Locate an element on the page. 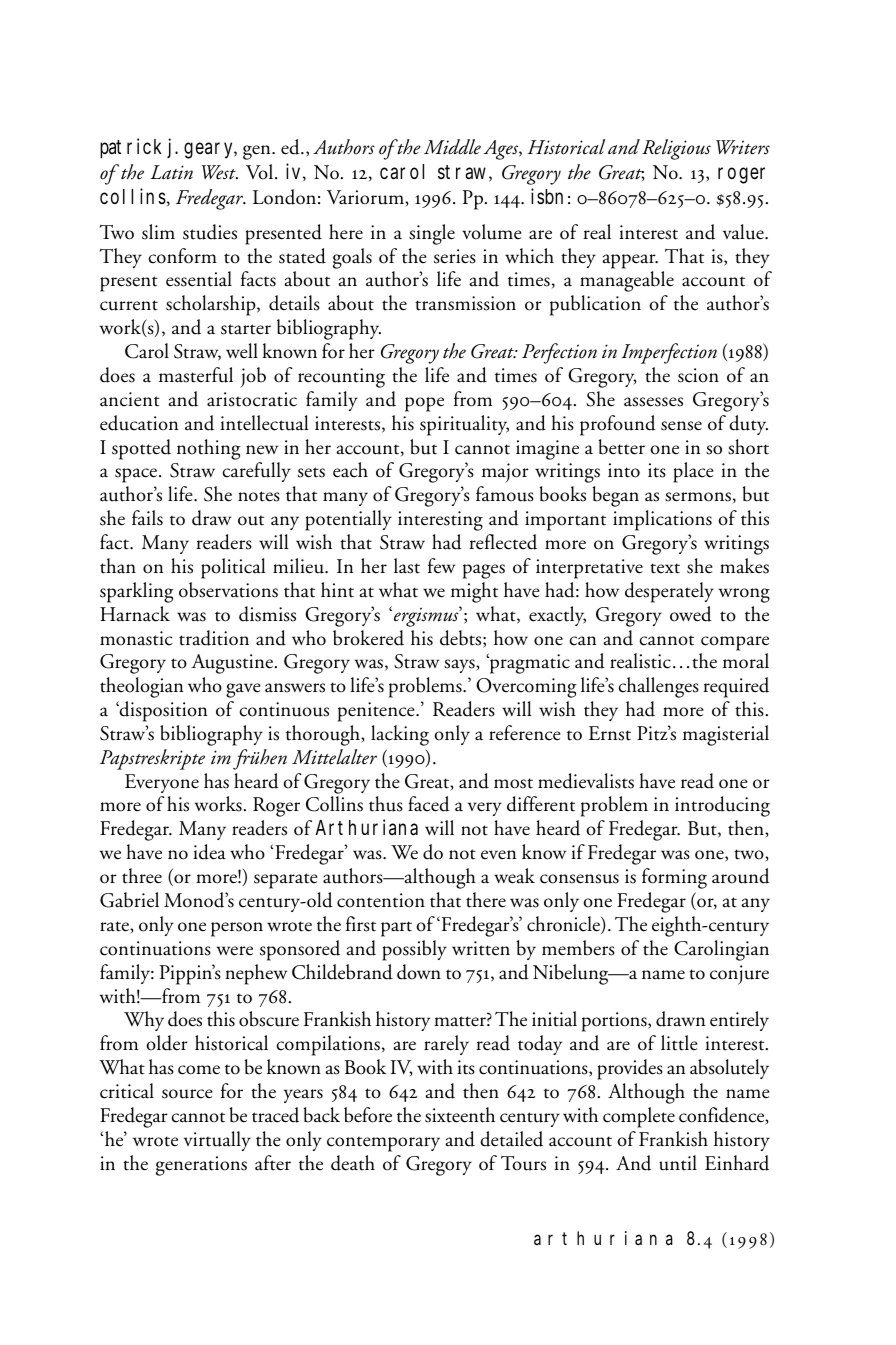 Image resolution: width=896 pixels, height=1345 pixels. Religious is located at coordinates (676, 149).
